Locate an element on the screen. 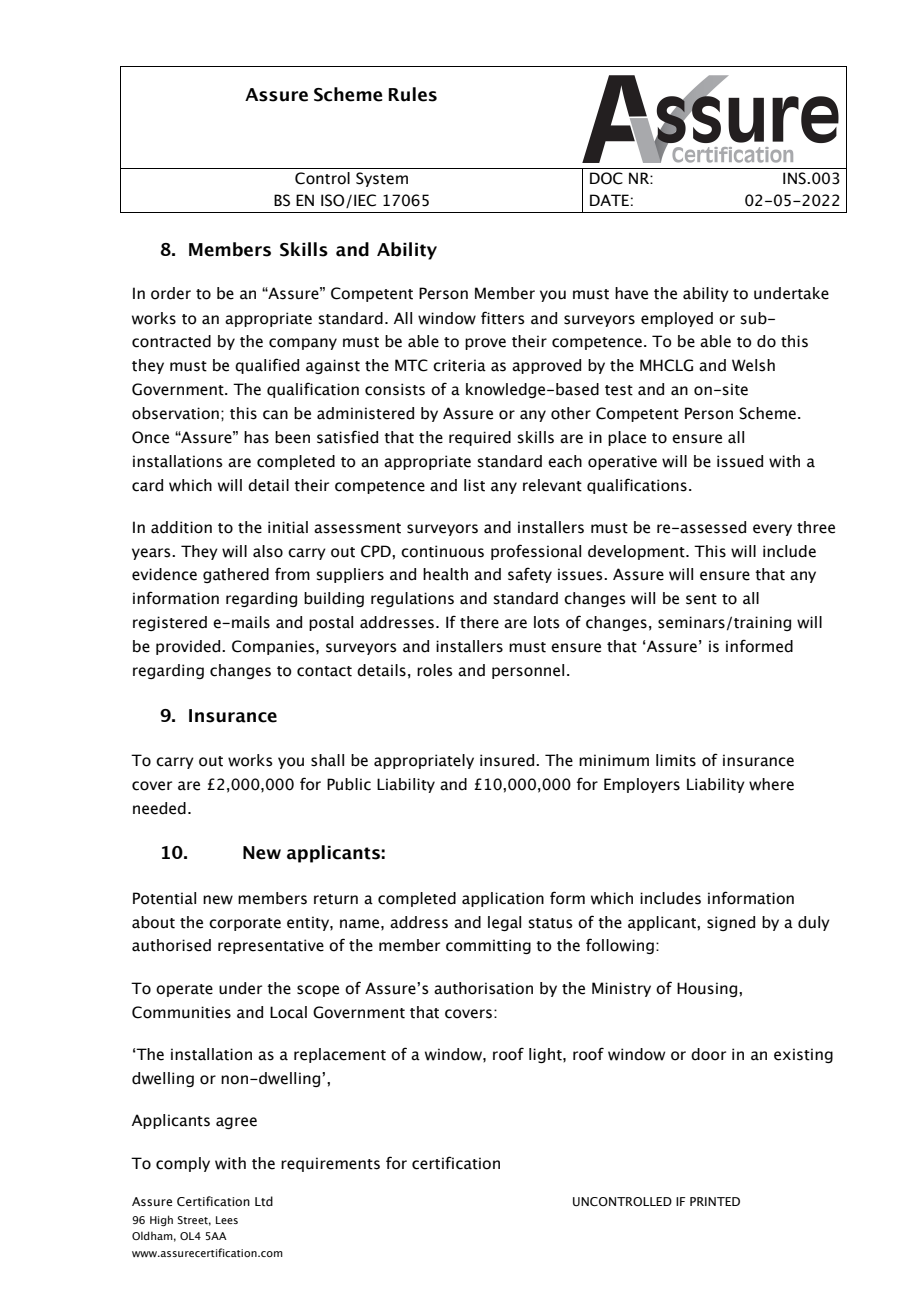  requirements is located at coordinates (330, 1164).
